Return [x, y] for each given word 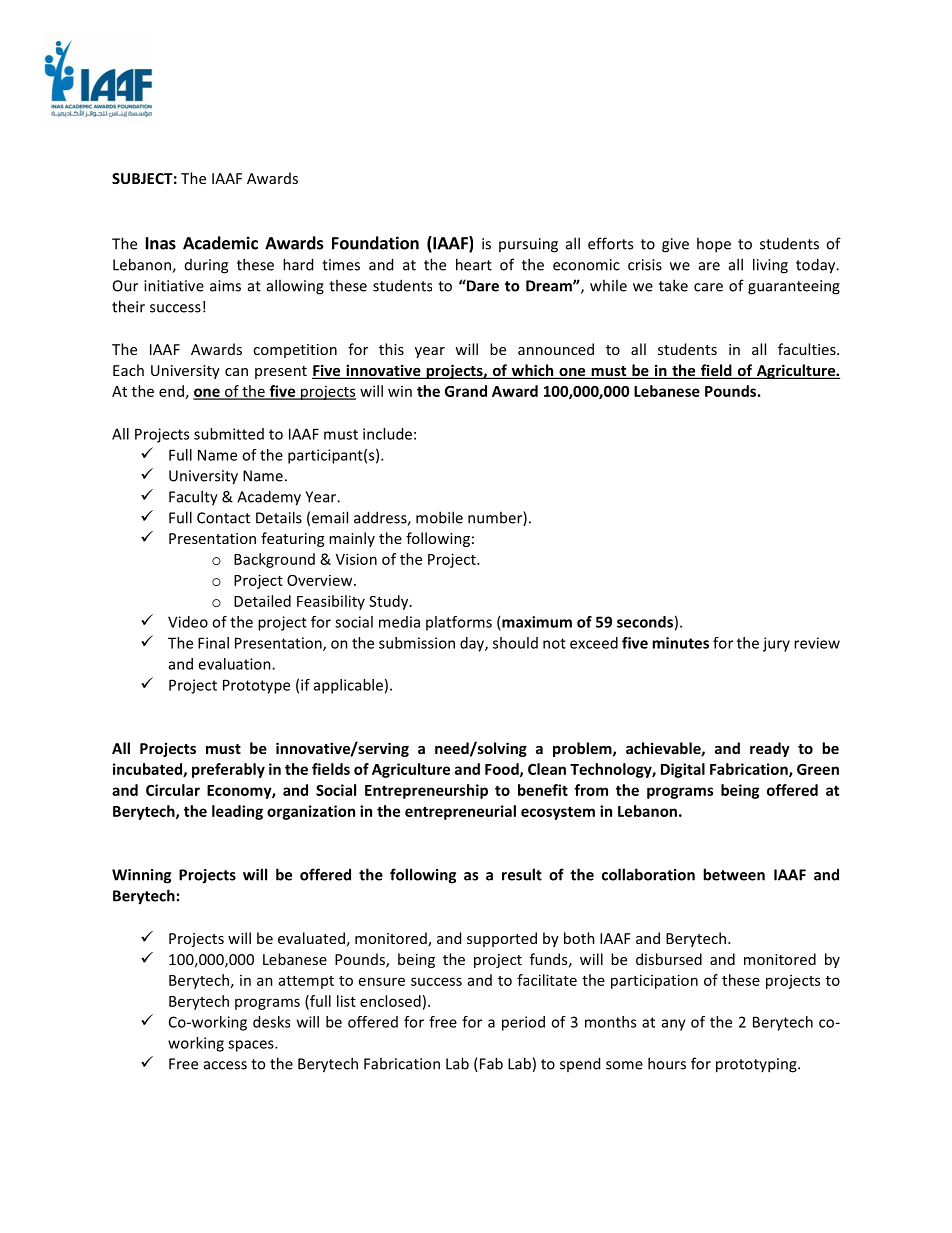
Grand [466, 391]
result [522, 874]
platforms [459, 623]
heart [474, 264]
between [734, 874]
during [206, 266]
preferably [228, 770]
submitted [229, 434]
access [225, 1065]
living [770, 266]
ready [770, 749]
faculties [808, 349]
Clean [547, 769]
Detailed [262, 601]
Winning [141, 876]
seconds [645, 622]
